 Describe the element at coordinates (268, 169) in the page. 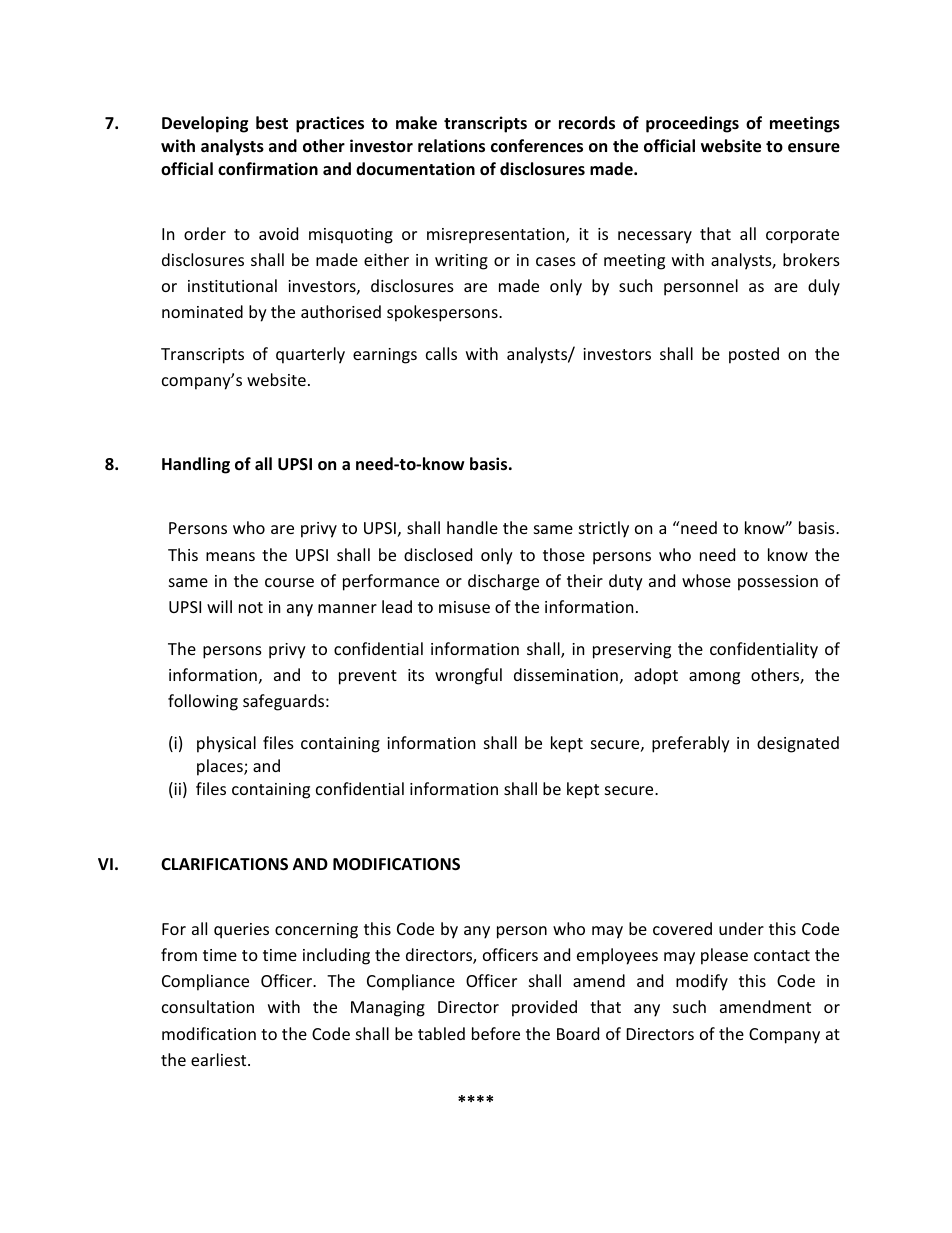

I see `confirmation` at that location.
